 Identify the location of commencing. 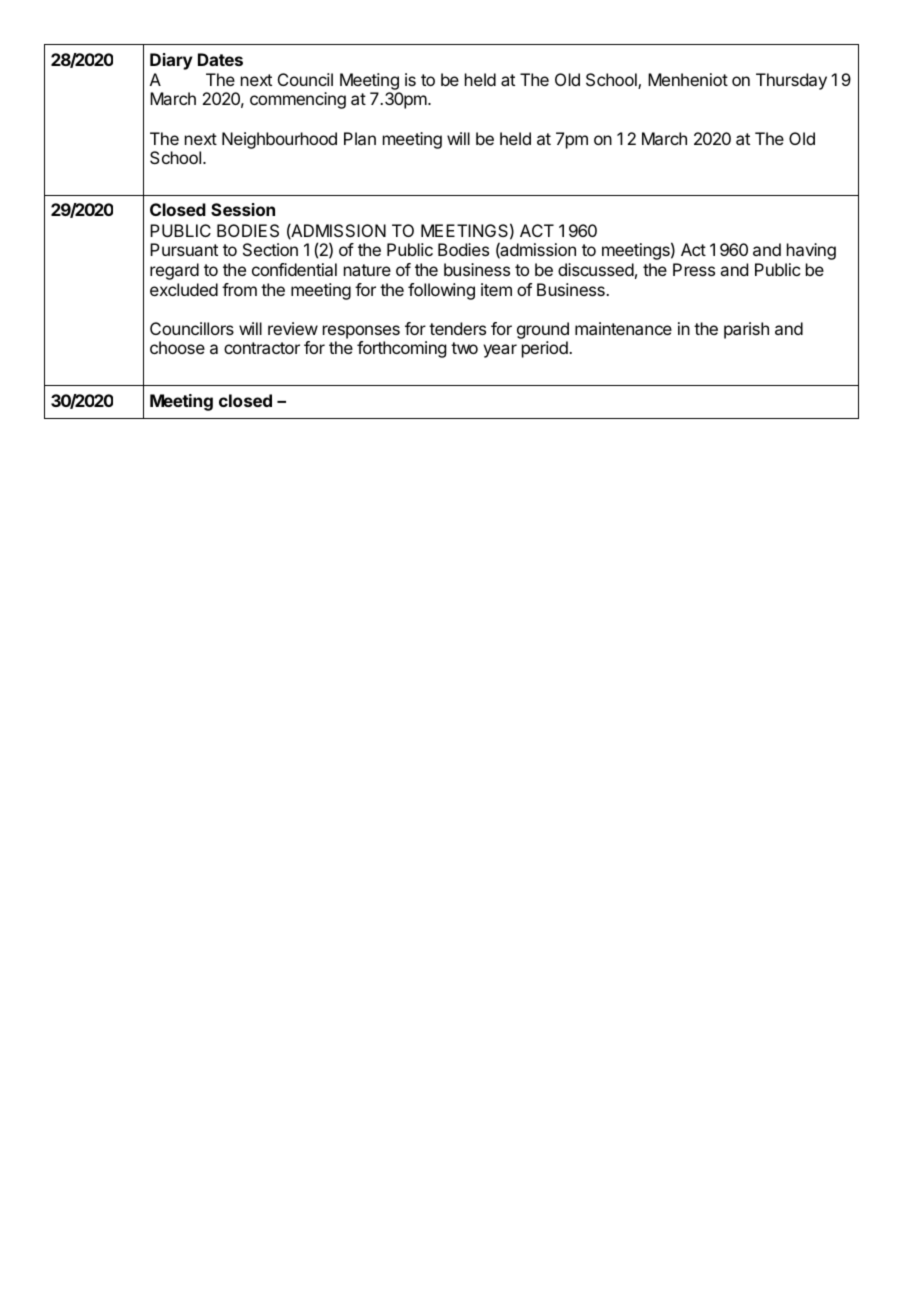
(298, 100).
